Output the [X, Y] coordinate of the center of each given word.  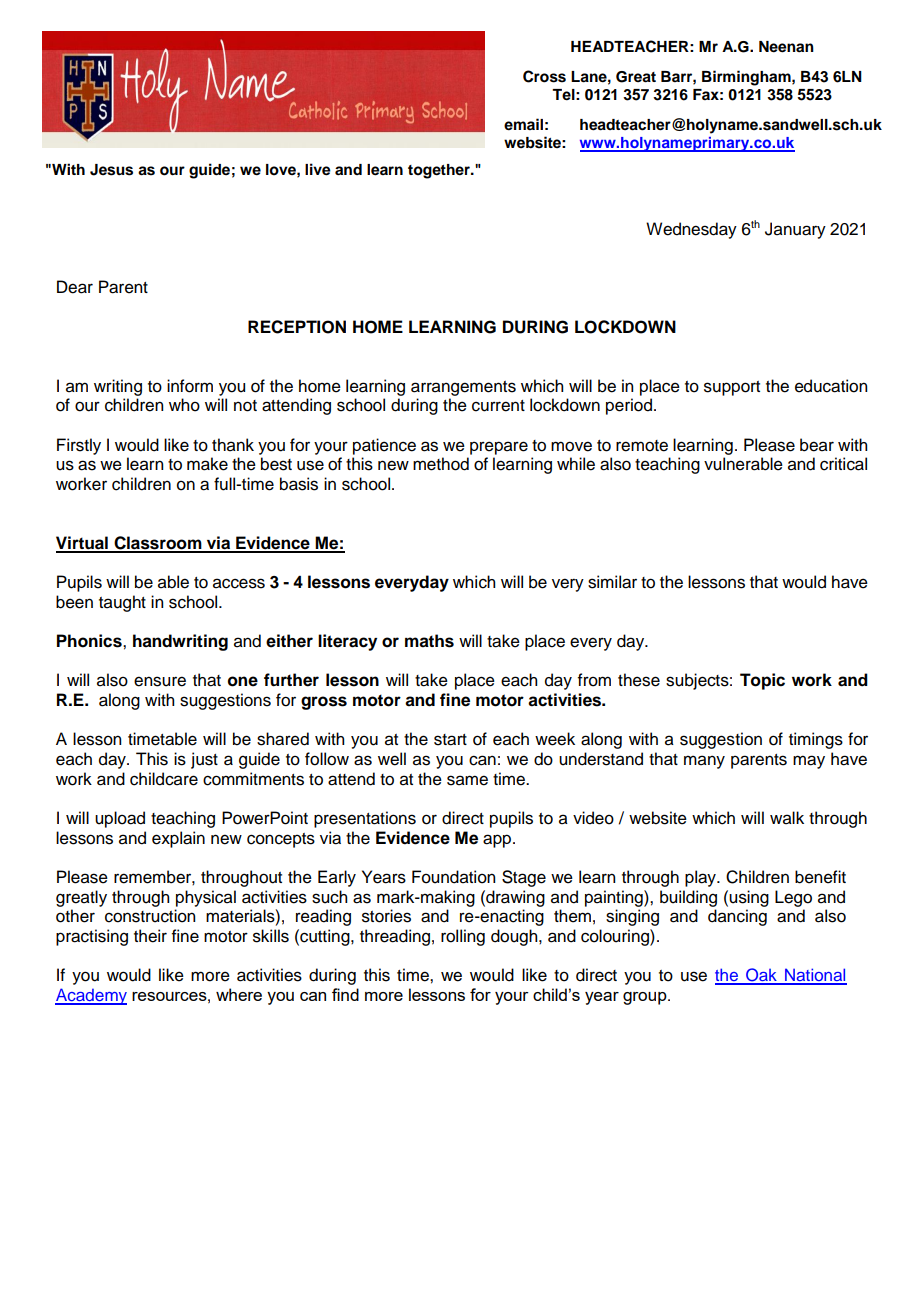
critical [843, 464]
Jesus [111, 170]
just [204, 760]
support [732, 388]
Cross [544, 76]
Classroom [158, 544]
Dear [75, 287]
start [450, 740]
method [441, 464]
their [150, 936]
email [523, 124]
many [704, 762]
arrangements [463, 388]
